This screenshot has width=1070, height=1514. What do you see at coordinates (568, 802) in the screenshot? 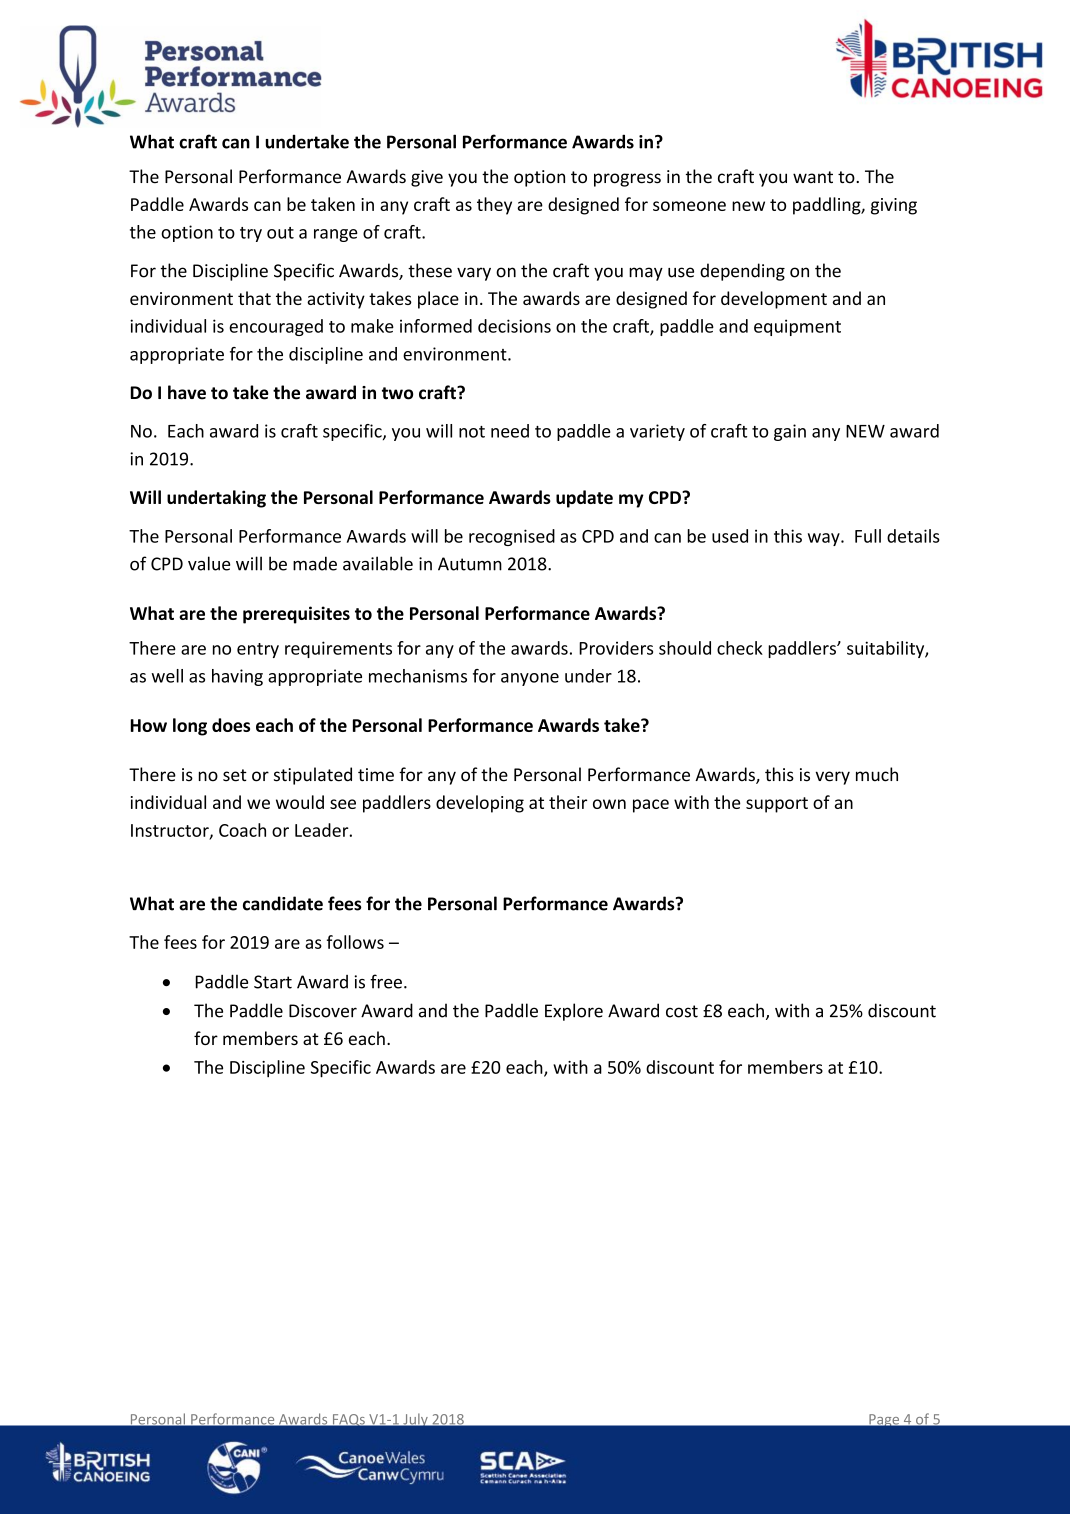
I see `their` at bounding box center [568, 802].
